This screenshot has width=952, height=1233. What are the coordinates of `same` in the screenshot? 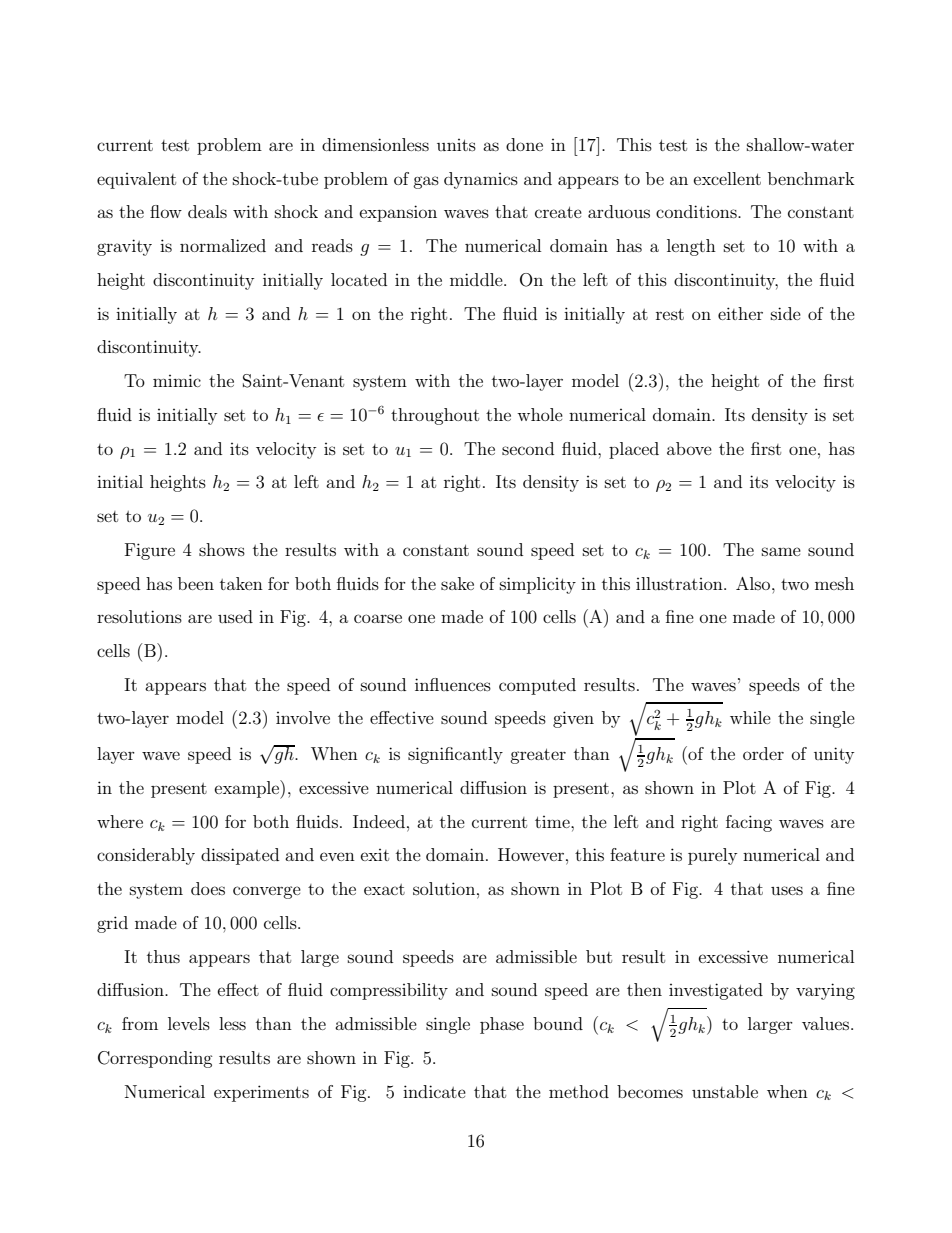 It's located at (781, 551).
